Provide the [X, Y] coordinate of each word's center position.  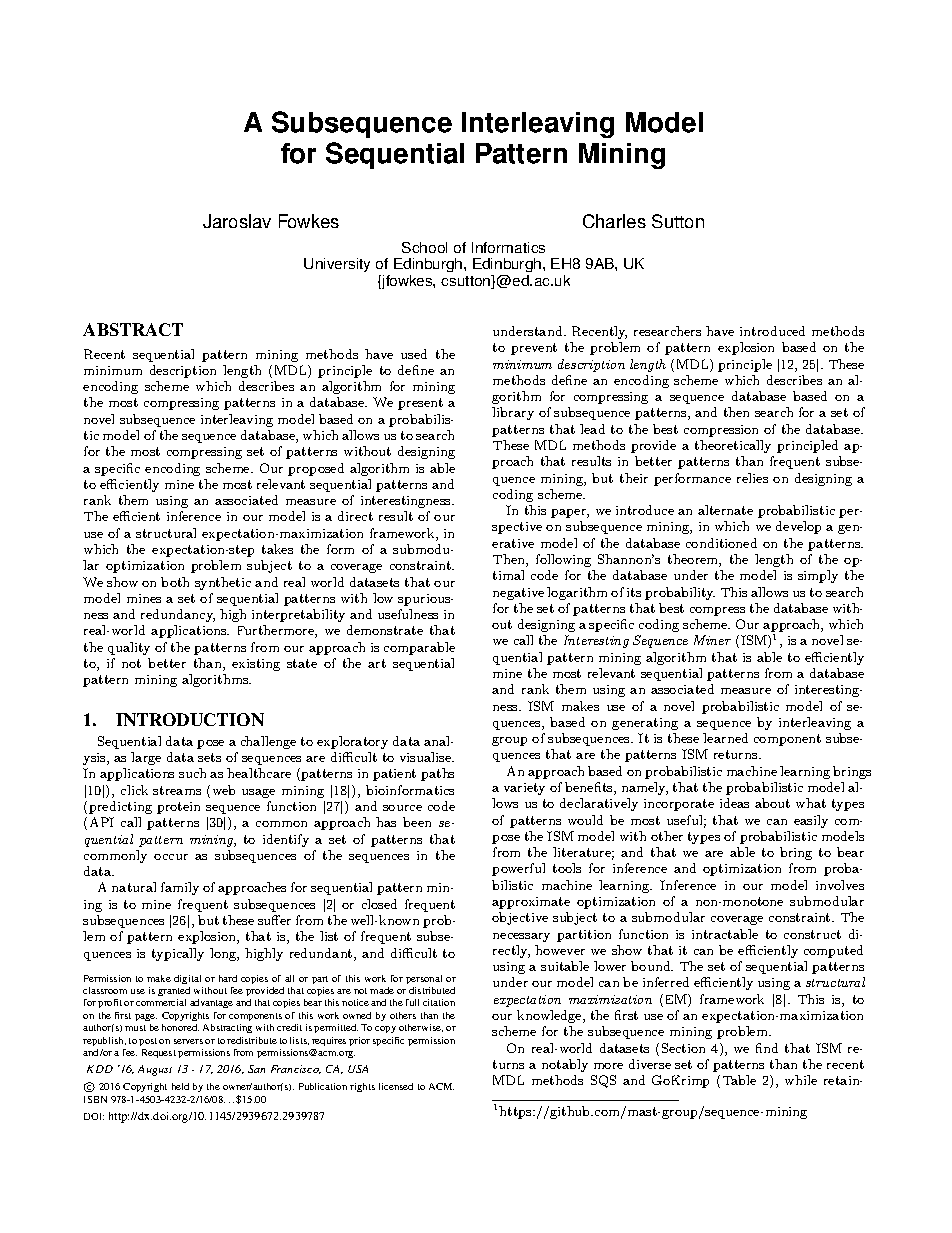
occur [171, 857]
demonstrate [385, 630]
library [513, 413]
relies [752, 478]
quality [129, 648]
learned [725, 738]
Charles [614, 221]
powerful [518, 869]
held [180, 1086]
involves [840, 885]
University [337, 265]
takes [277, 549]
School [424, 247]
